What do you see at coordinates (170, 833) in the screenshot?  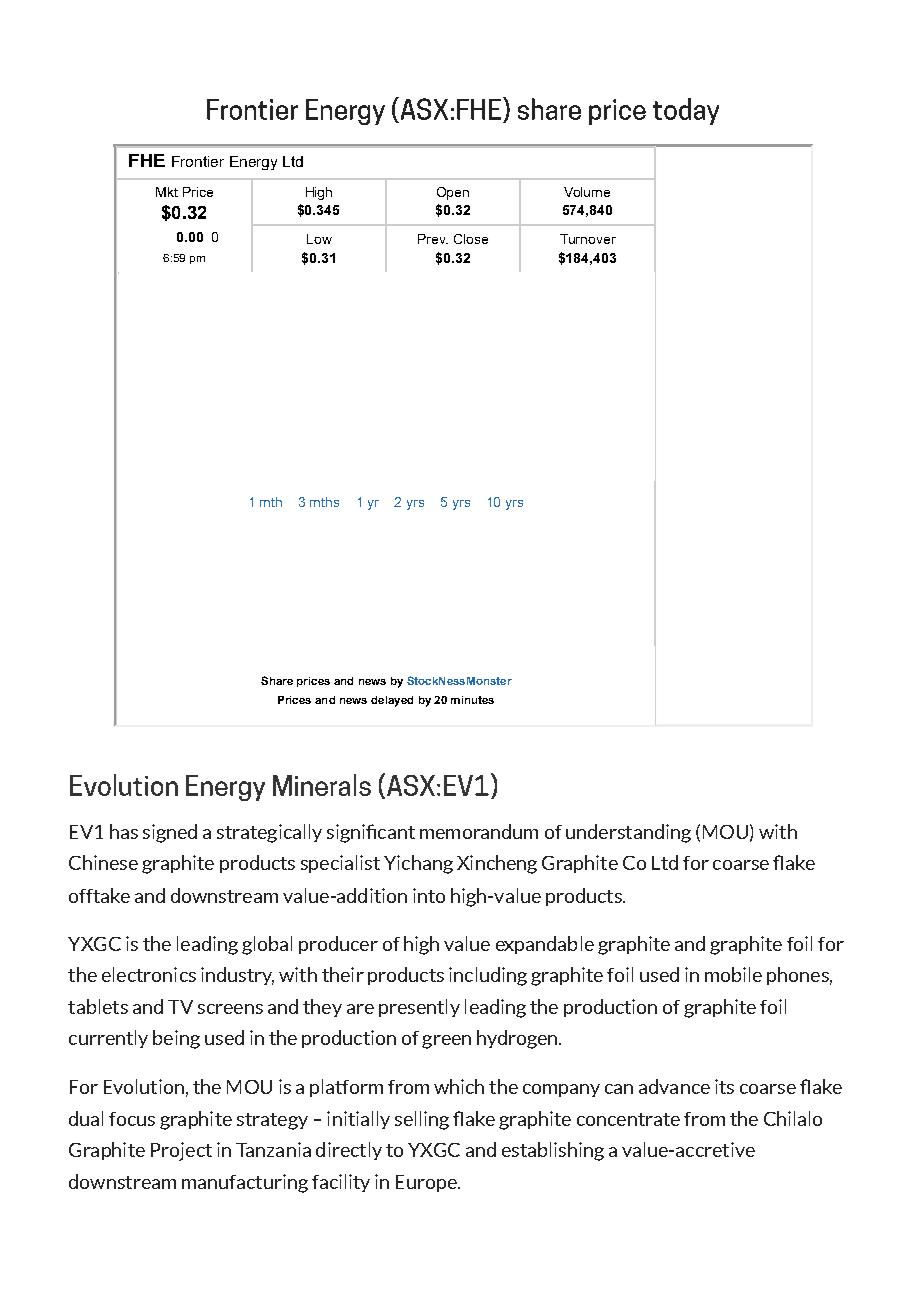 I see `signed` at bounding box center [170, 833].
